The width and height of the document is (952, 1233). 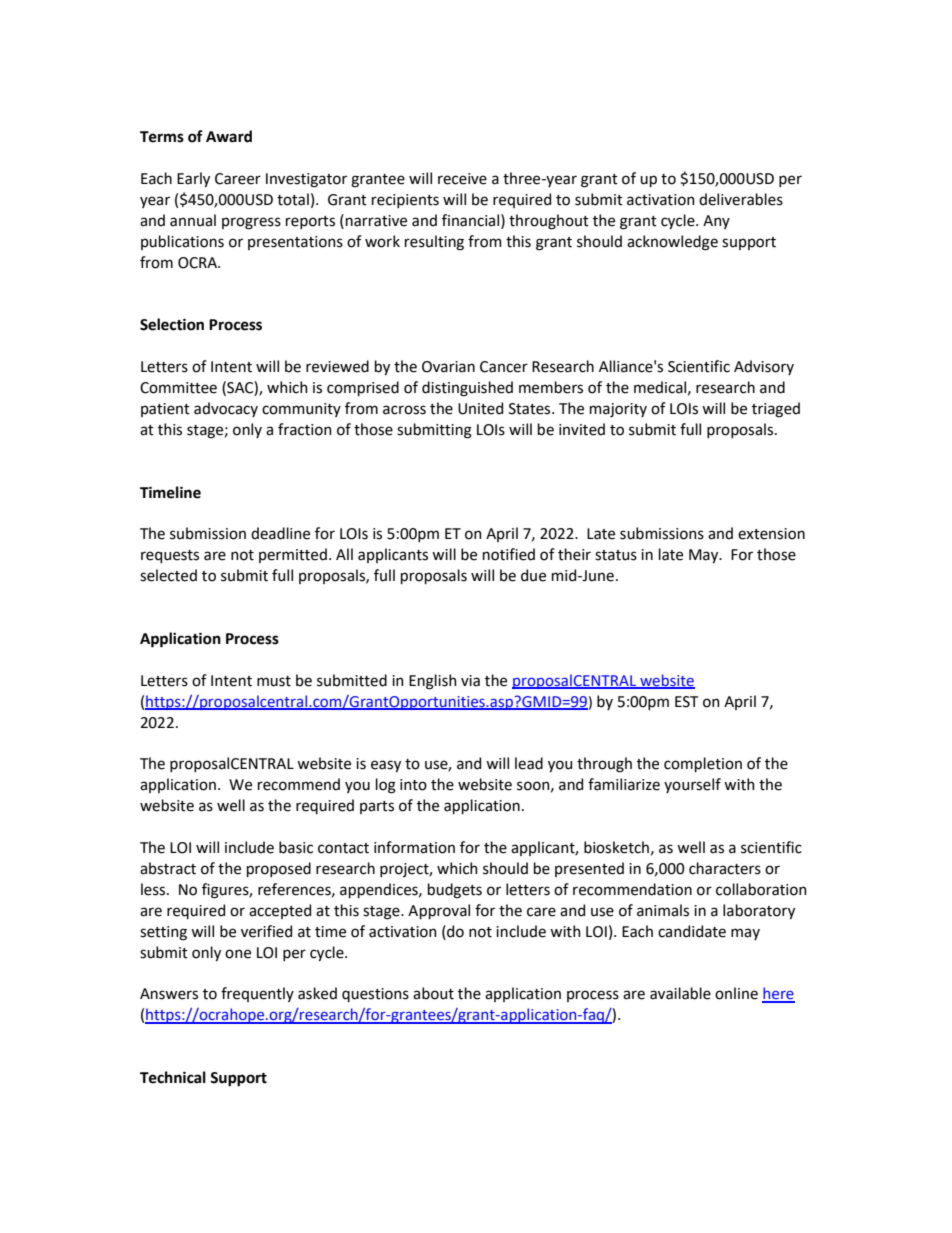 I want to click on receive, so click(x=462, y=179).
